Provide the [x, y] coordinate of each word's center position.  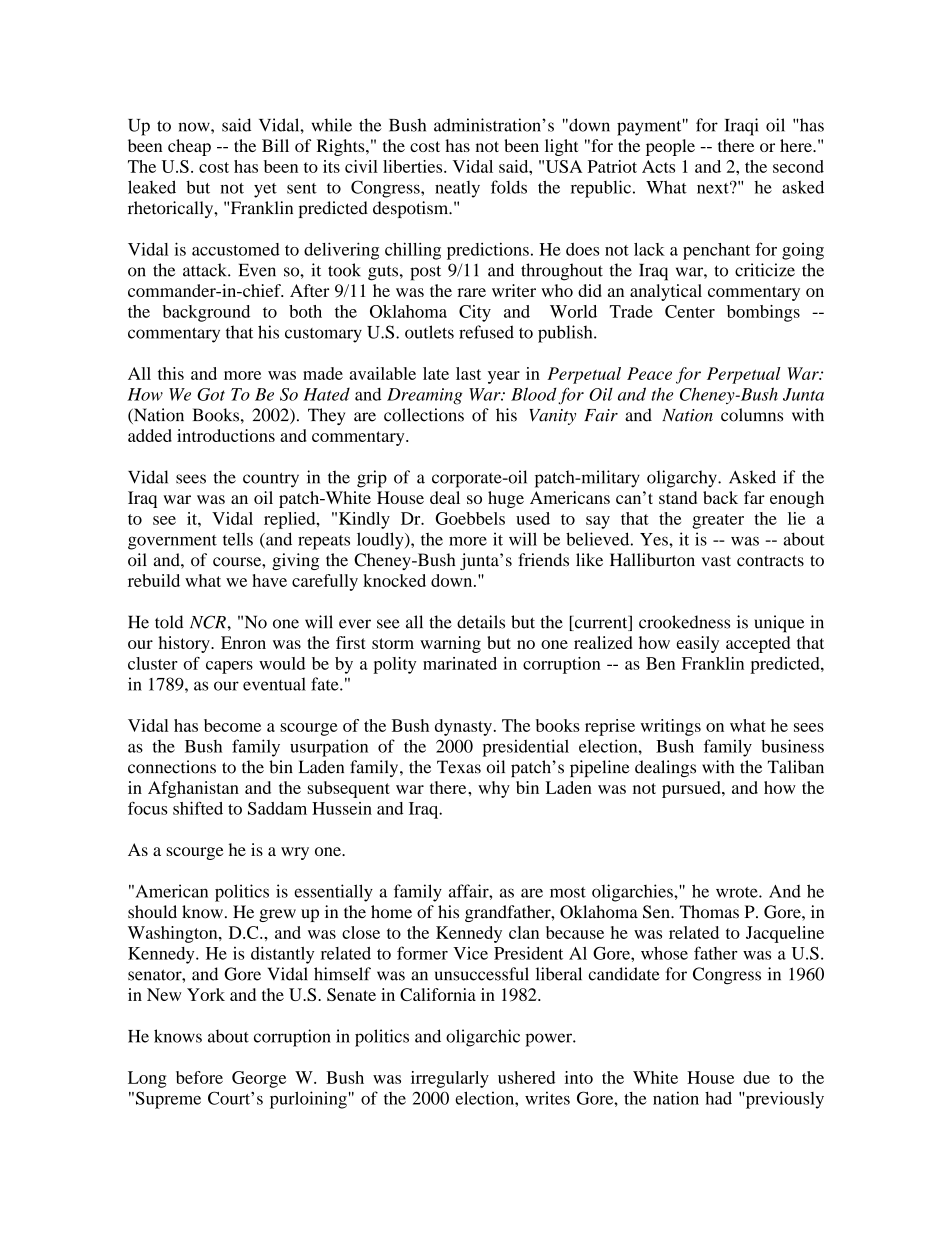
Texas [459, 767]
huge [506, 499]
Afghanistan [193, 789]
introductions [226, 435]
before [199, 1077]
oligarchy [683, 479]
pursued [692, 789]
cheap [189, 147]
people [670, 147]
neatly [457, 189]
